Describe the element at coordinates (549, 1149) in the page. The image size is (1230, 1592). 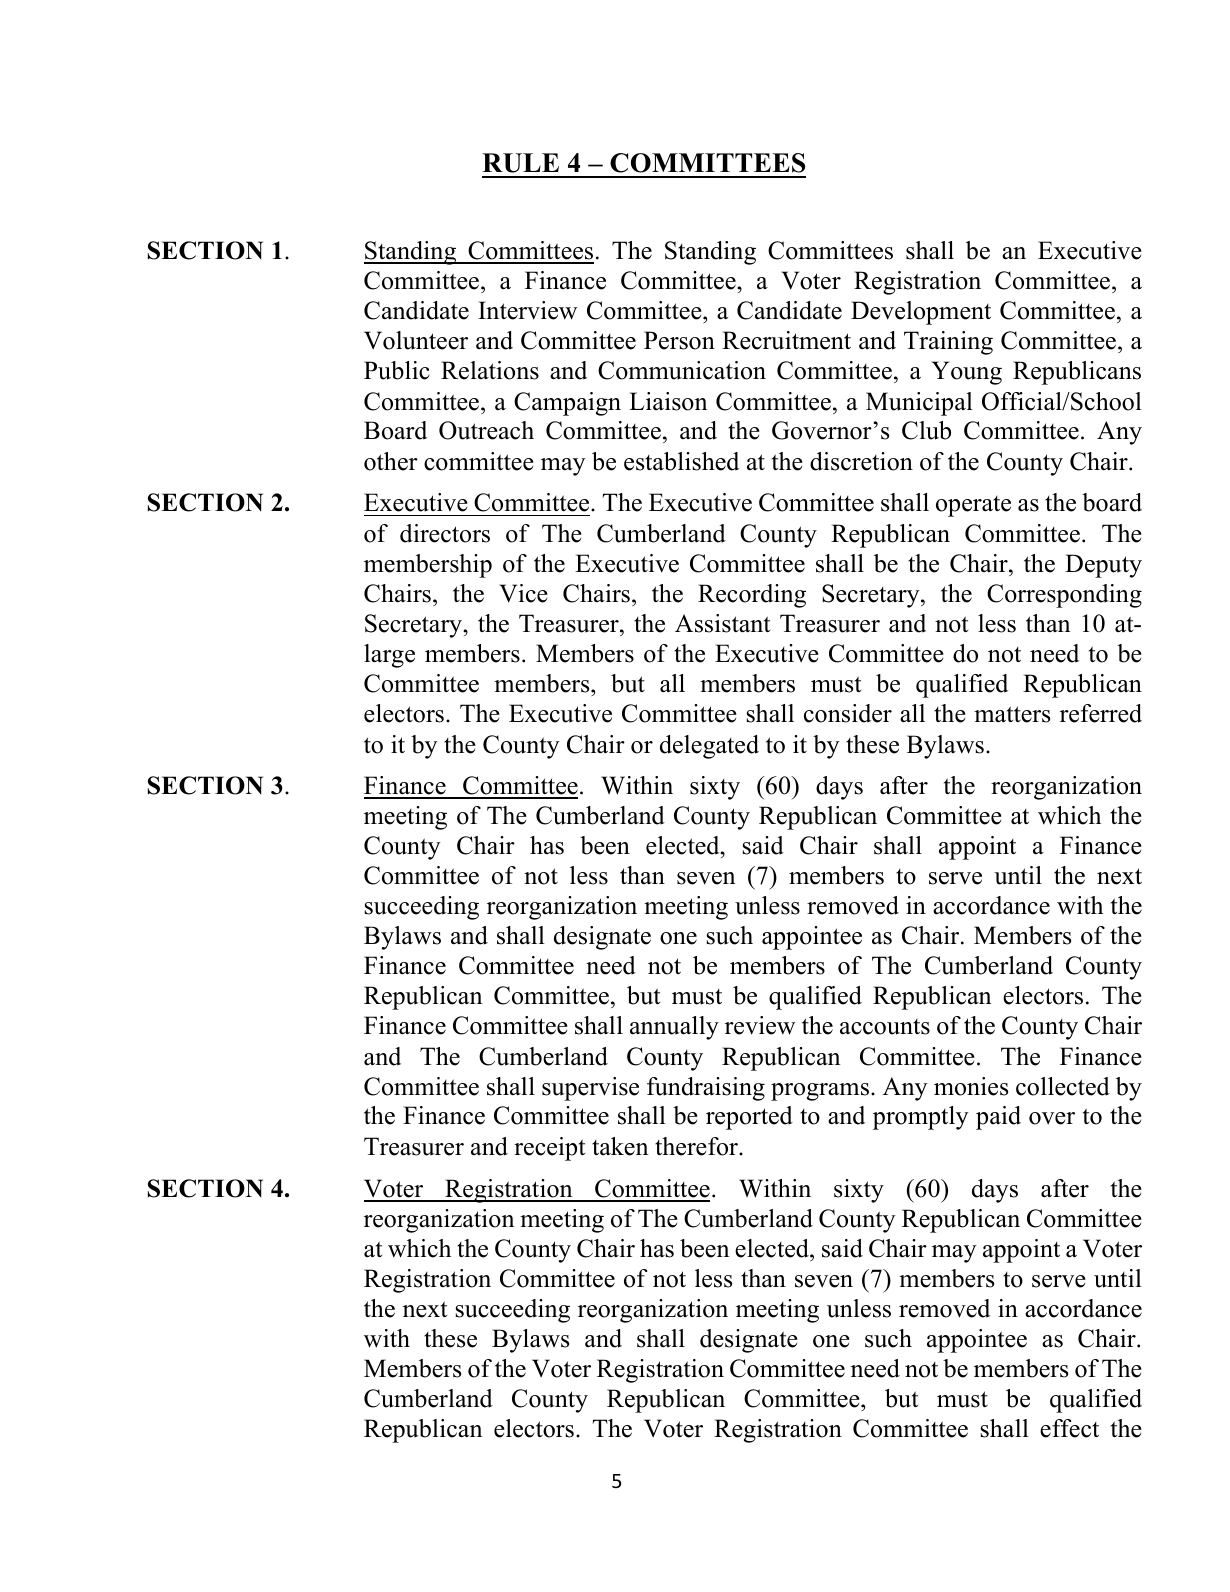
I see `receipt` at that location.
